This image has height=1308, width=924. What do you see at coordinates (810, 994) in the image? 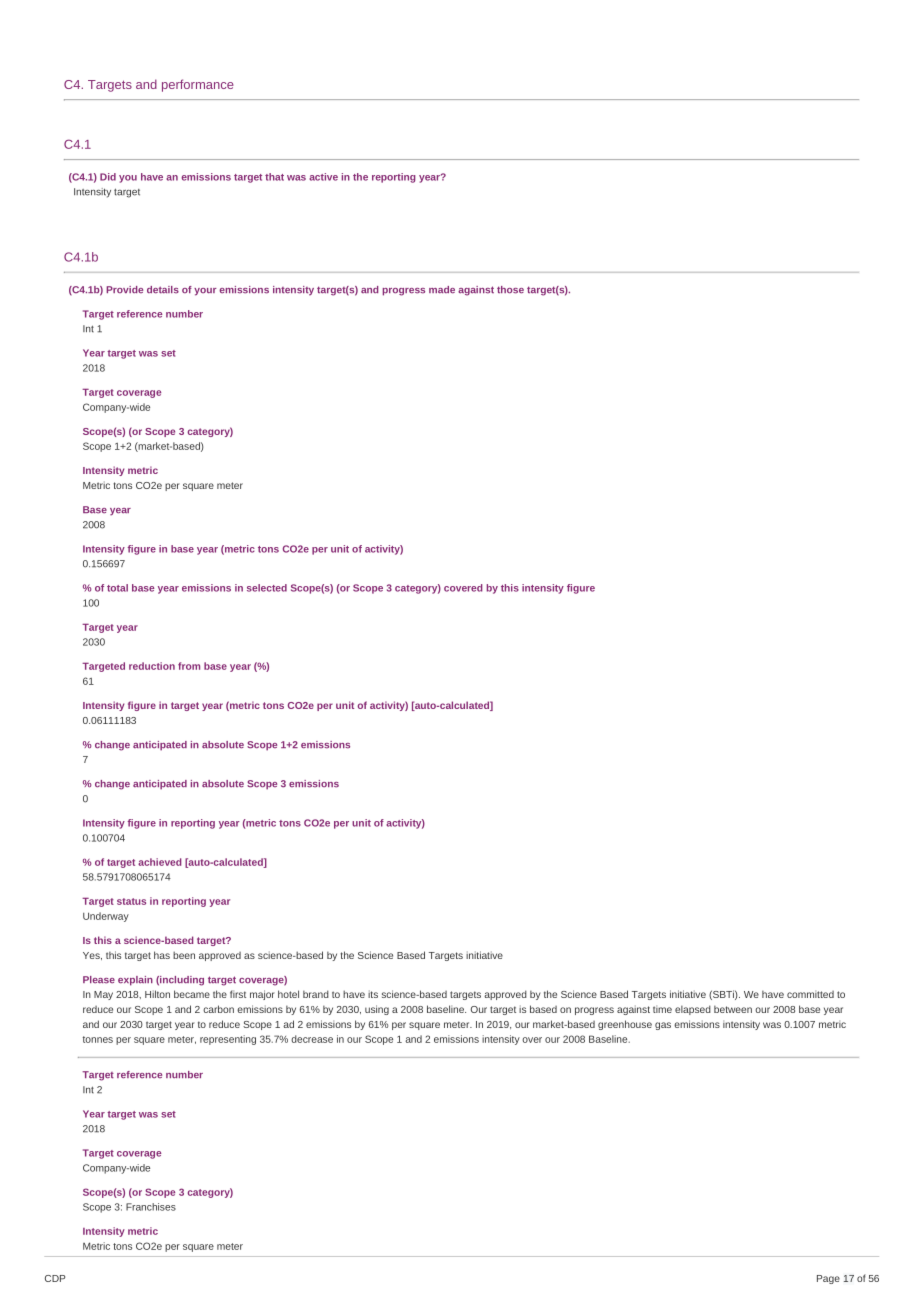
I see `committed` at bounding box center [810, 994].
